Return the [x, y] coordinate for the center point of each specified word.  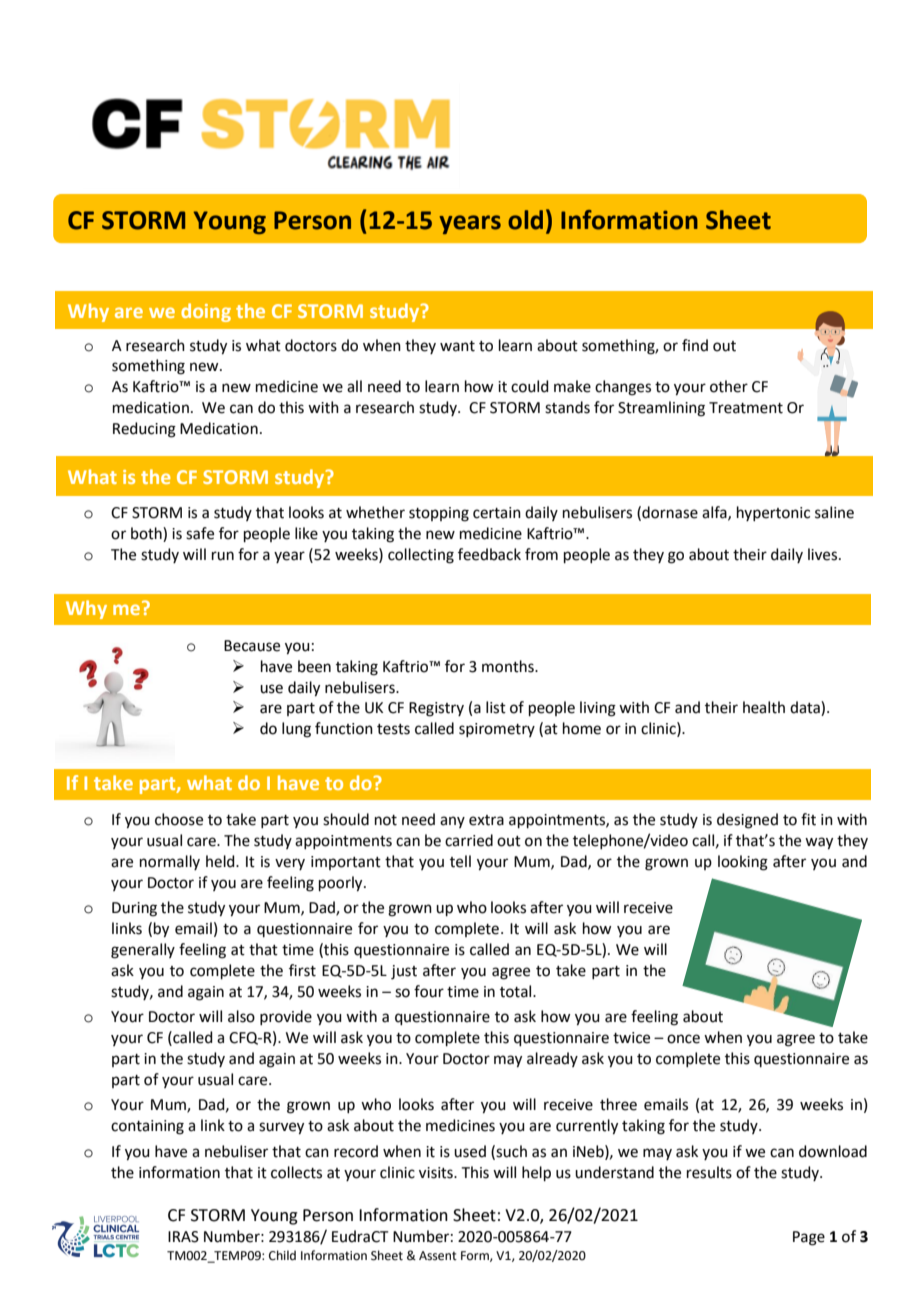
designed [747, 821]
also [241, 1016]
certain [497, 513]
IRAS [183, 1237]
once [683, 1039]
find [695, 345]
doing [206, 312]
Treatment [746, 408]
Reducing [144, 430]
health [764, 707]
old [525, 220]
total [517, 991]
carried [469, 840]
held [221, 861]
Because [252, 646]
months [509, 666]
